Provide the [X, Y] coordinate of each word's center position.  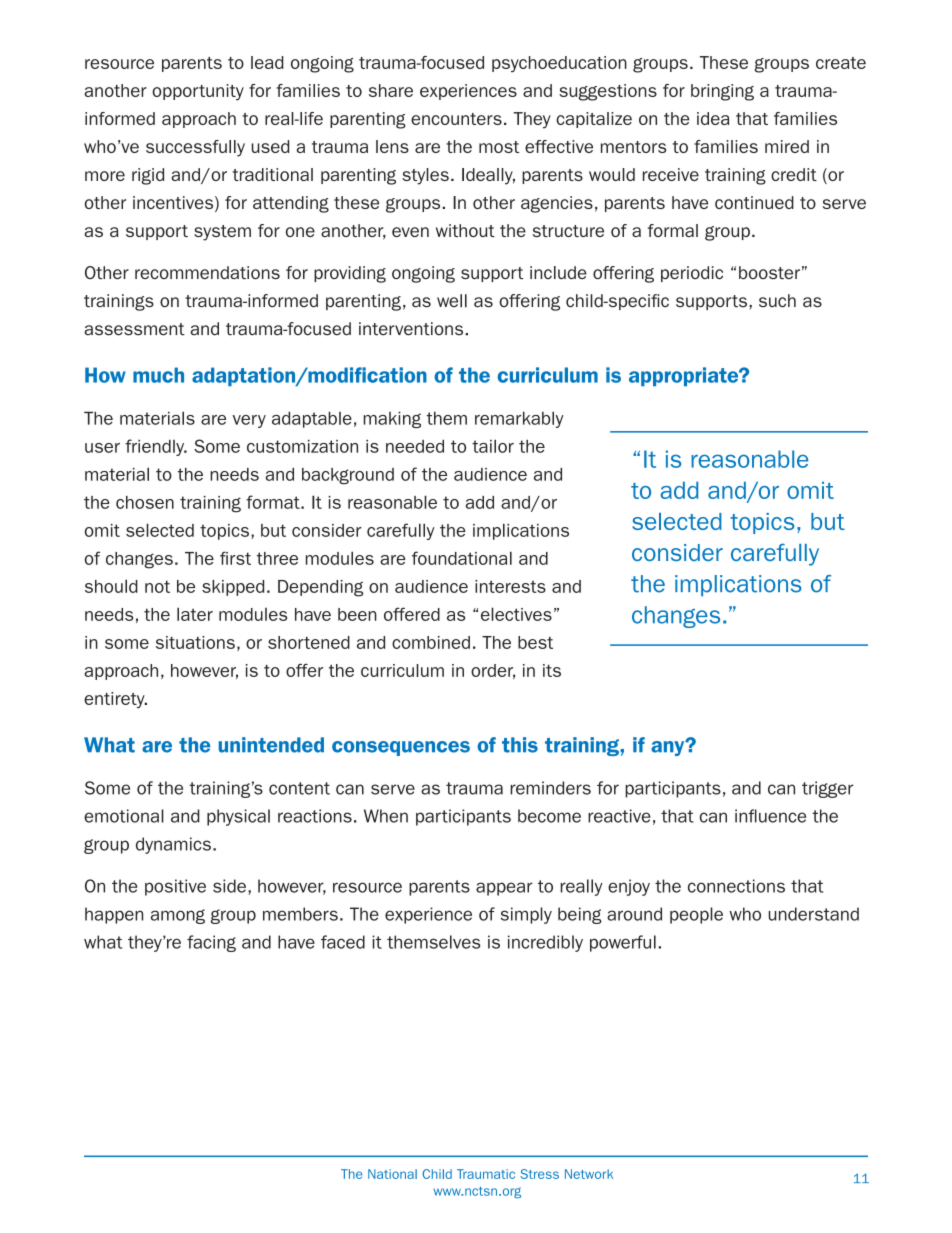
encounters [456, 119]
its [552, 670]
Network [589, 1174]
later [195, 614]
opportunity [198, 92]
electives [516, 614]
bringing [722, 92]
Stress [539, 1174]
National [392, 1174]
